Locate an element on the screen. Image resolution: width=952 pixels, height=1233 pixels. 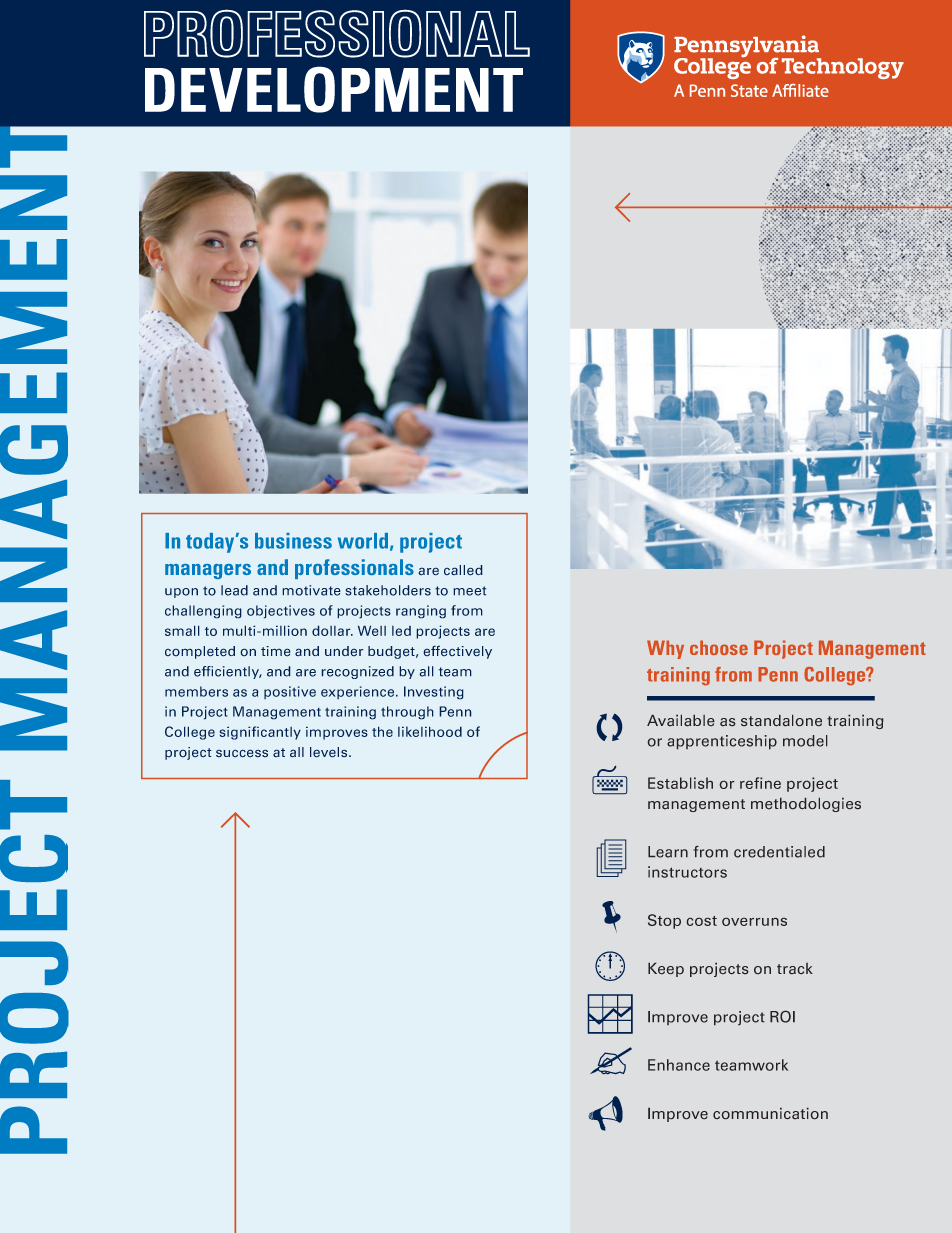
choose is located at coordinates (719, 647).
